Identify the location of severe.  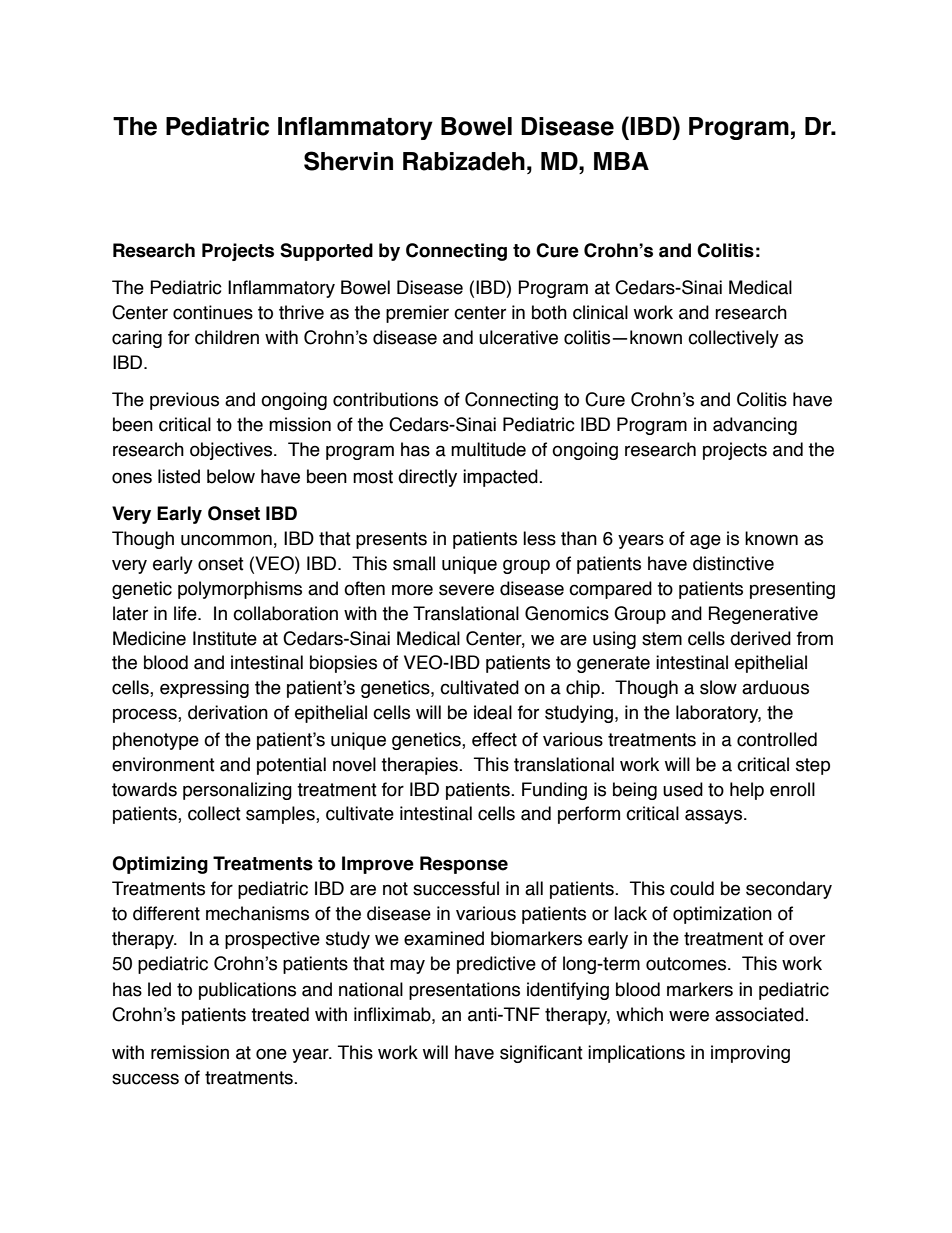
(466, 590).
